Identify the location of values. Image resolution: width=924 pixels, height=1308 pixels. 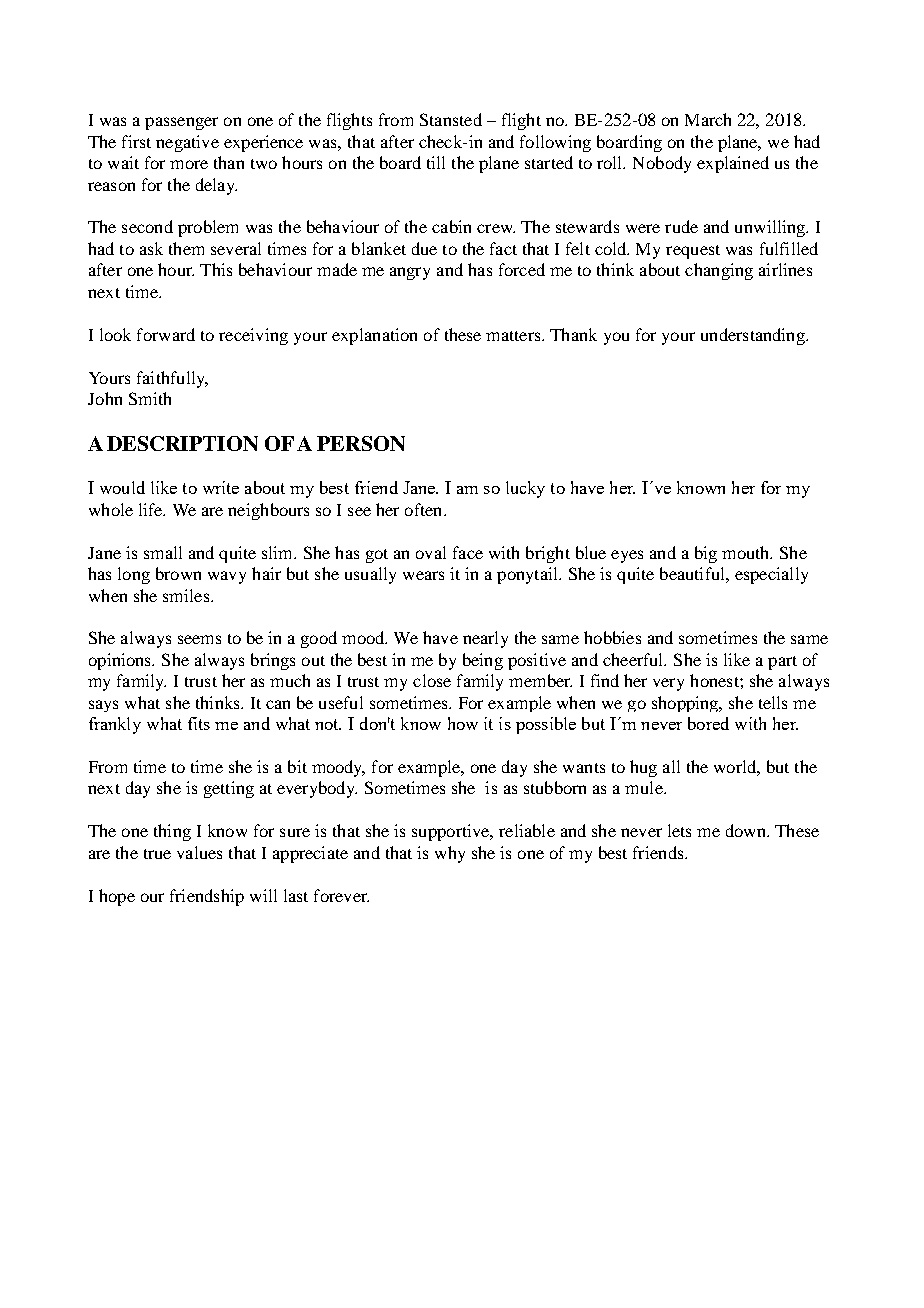
(199, 852).
